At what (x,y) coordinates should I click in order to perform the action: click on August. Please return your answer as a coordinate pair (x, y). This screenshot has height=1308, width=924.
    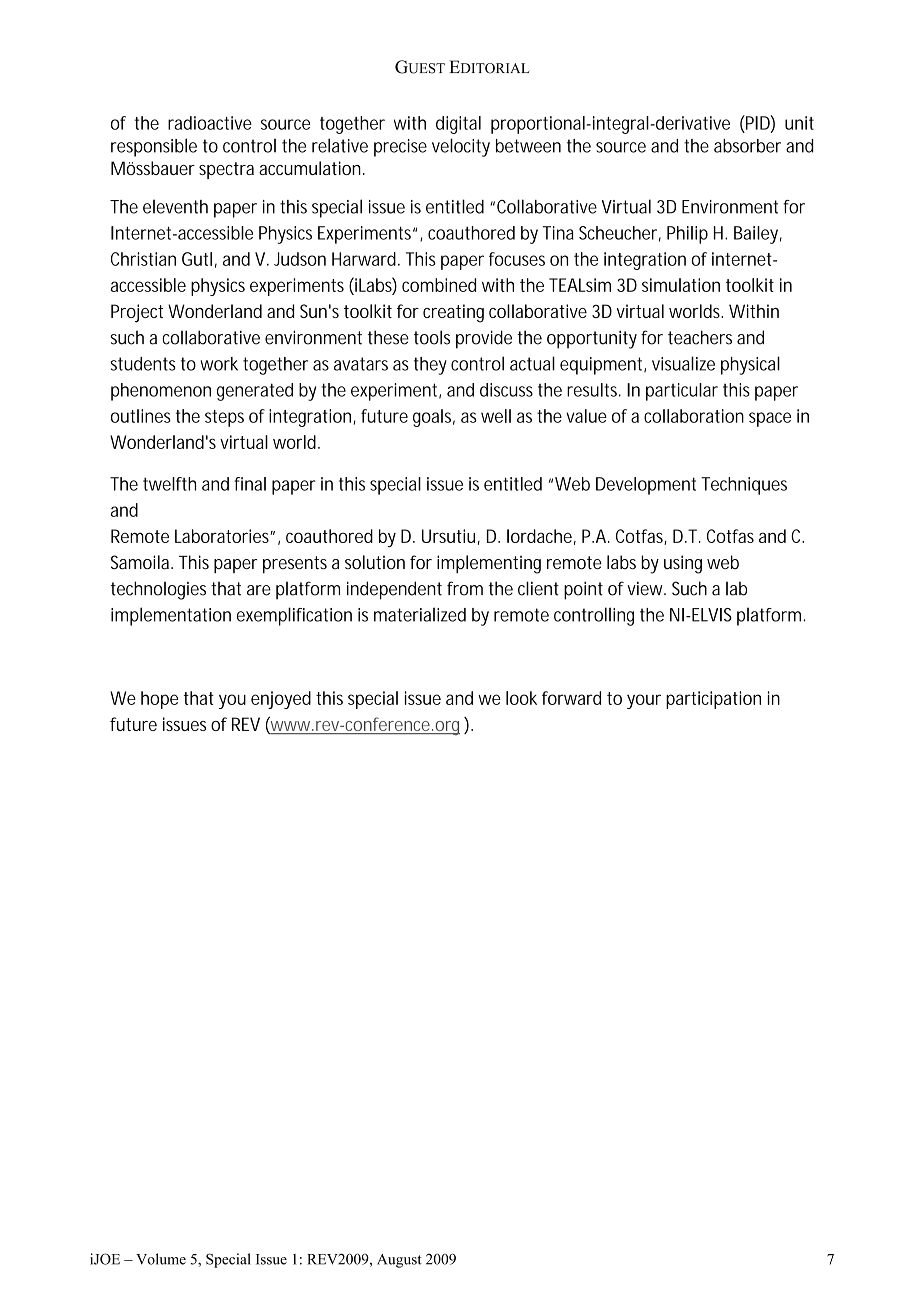
    Looking at the image, I should click on (399, 1261).
